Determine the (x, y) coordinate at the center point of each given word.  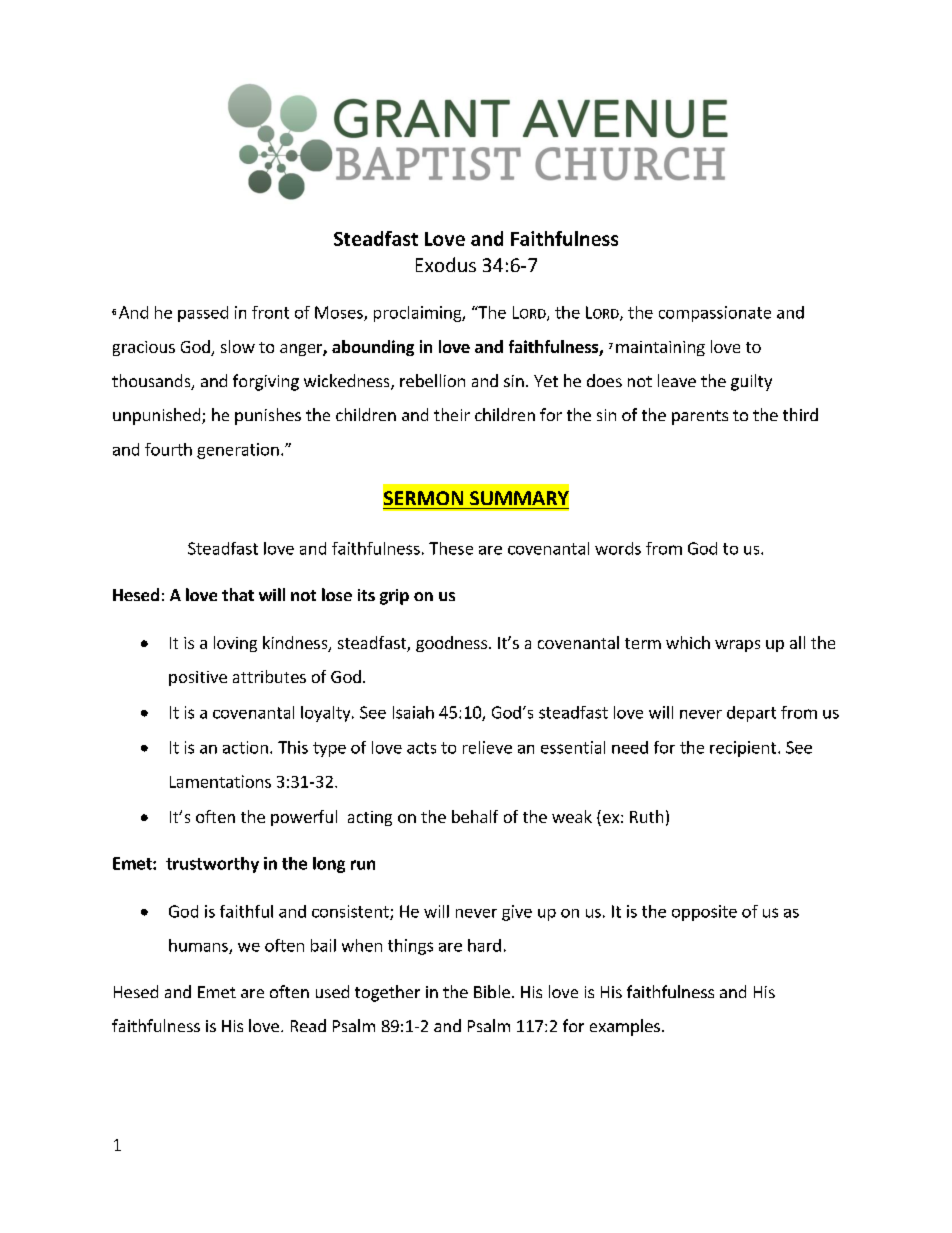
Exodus (446, 264)
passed (203, 314)
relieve (487, 747)
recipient (743, 749)
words (618, 548)
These (451, 548)
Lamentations (220, 781)
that (238, 594)
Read (308, 1025)
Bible (492, 991)
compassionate (715, 314)
